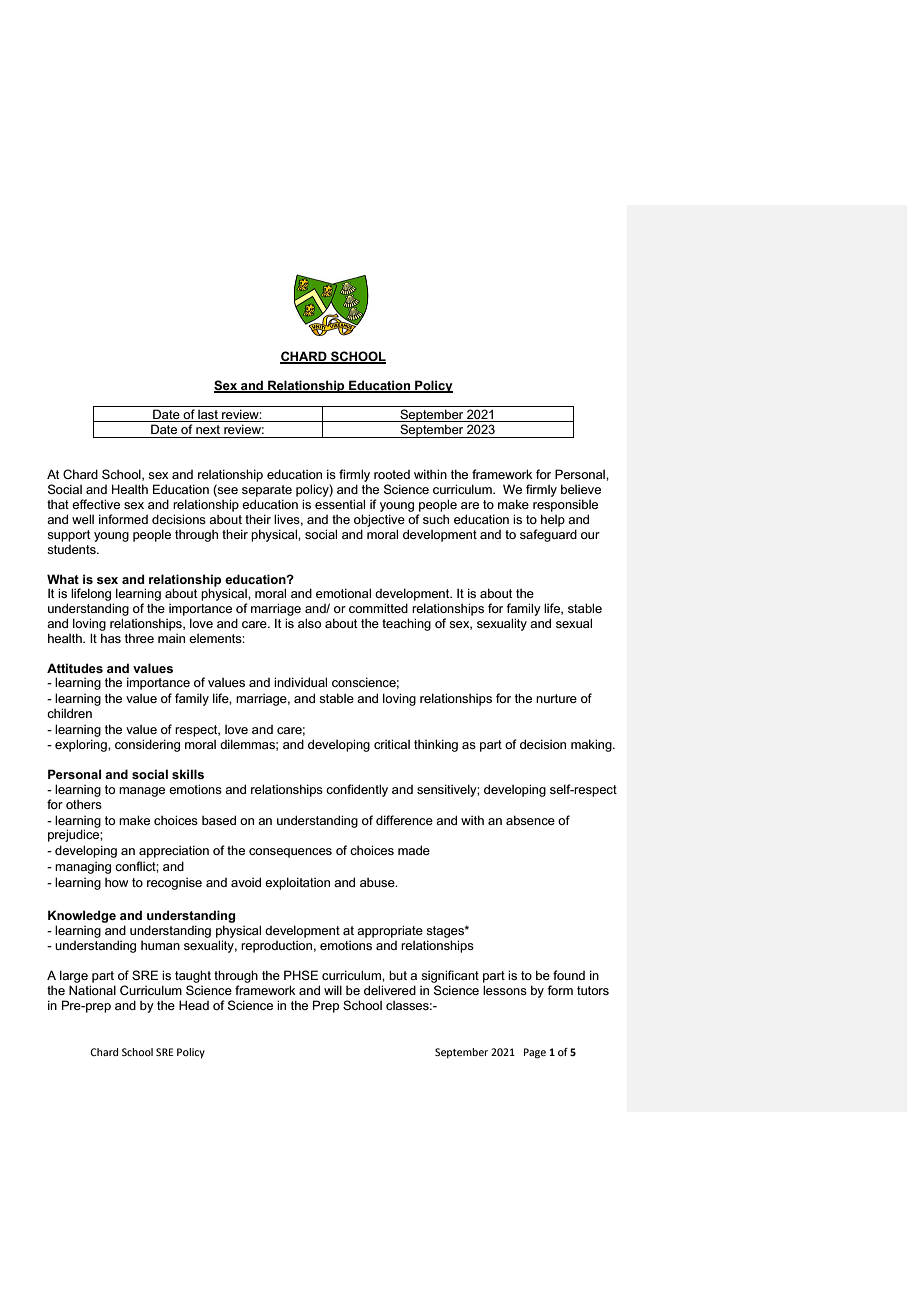 The image size is (924, 1308). What do you see at coordinates (333, 990) in the document?
I see `will` at bounding box center [333, 990].
